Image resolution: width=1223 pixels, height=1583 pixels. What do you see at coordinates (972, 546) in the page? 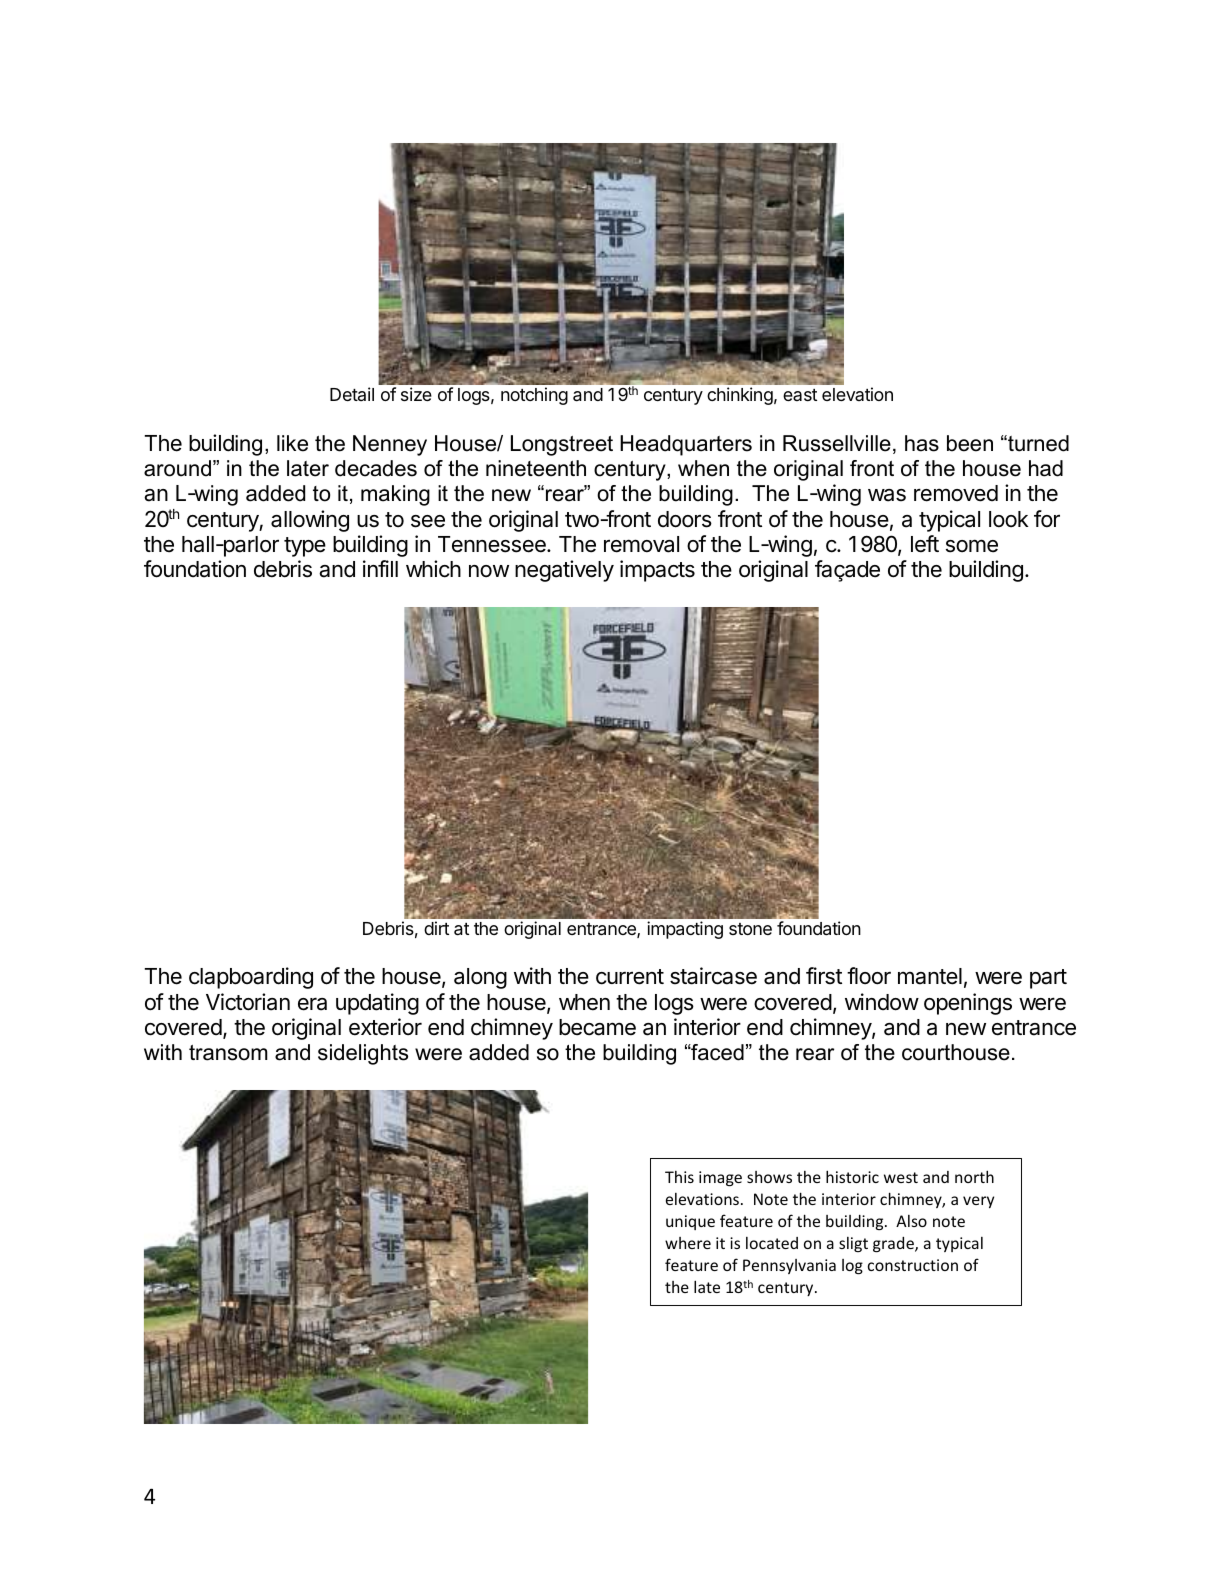
I see `some` at bounding box center [972, 546].
